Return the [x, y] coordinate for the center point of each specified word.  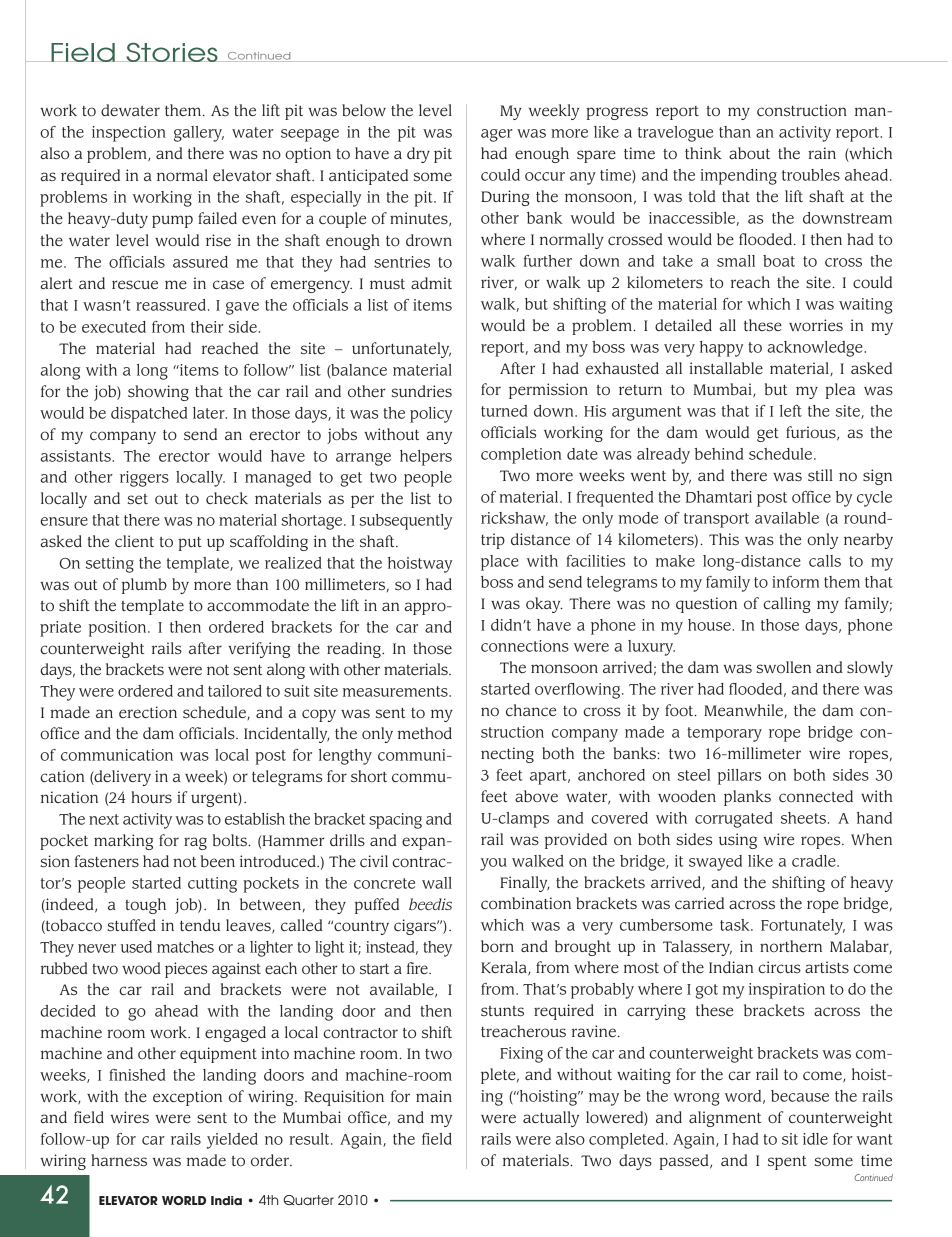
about [749, 153]
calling [787, 605]
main [434, 1096]
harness [119, 1160]
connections [525, 646]
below [364, 110]
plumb [144, 586]
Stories [172, 52]
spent [787, 1163]
